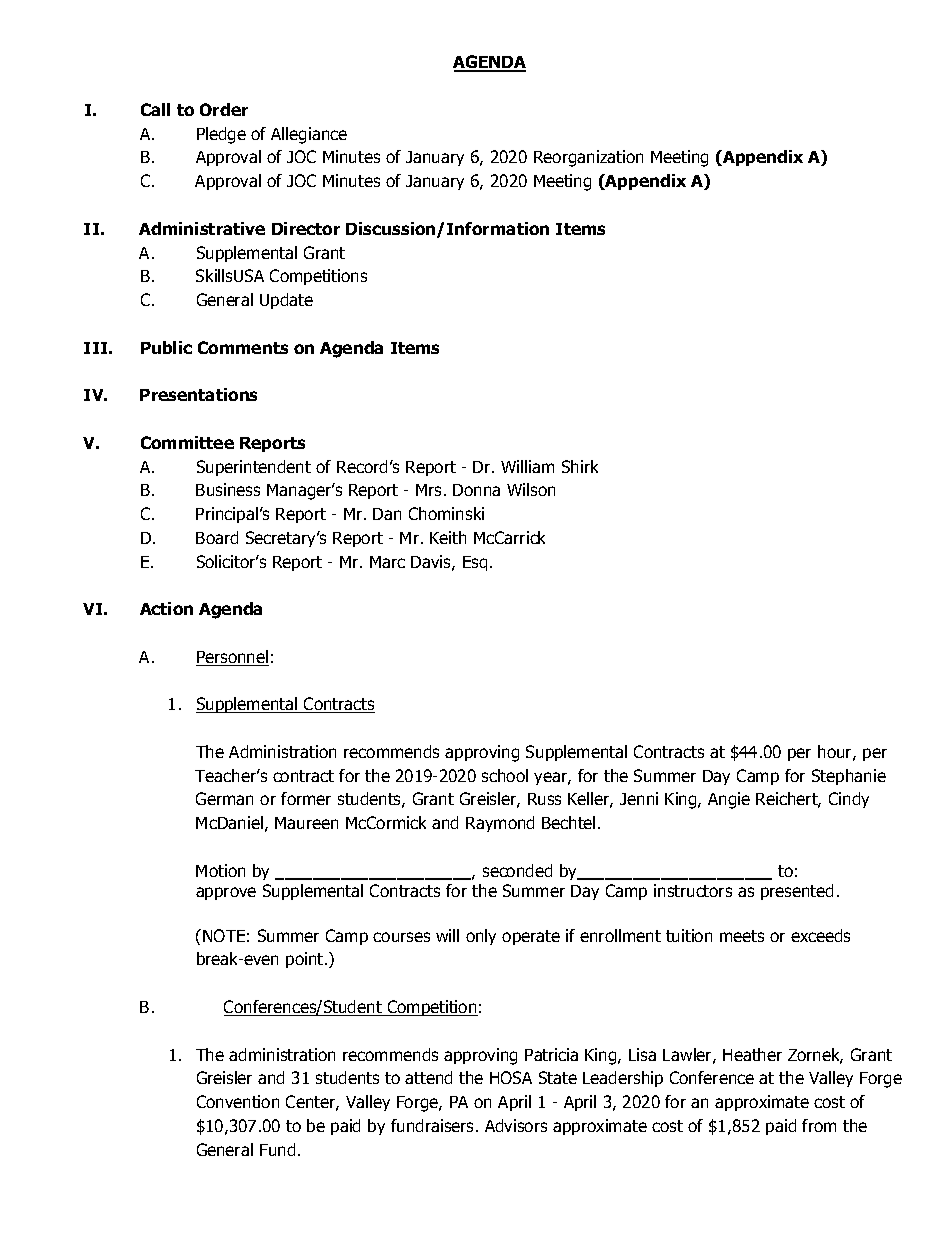 This image has width=952, height=1233. I want to click on Allegiance, so click(309, 135).
